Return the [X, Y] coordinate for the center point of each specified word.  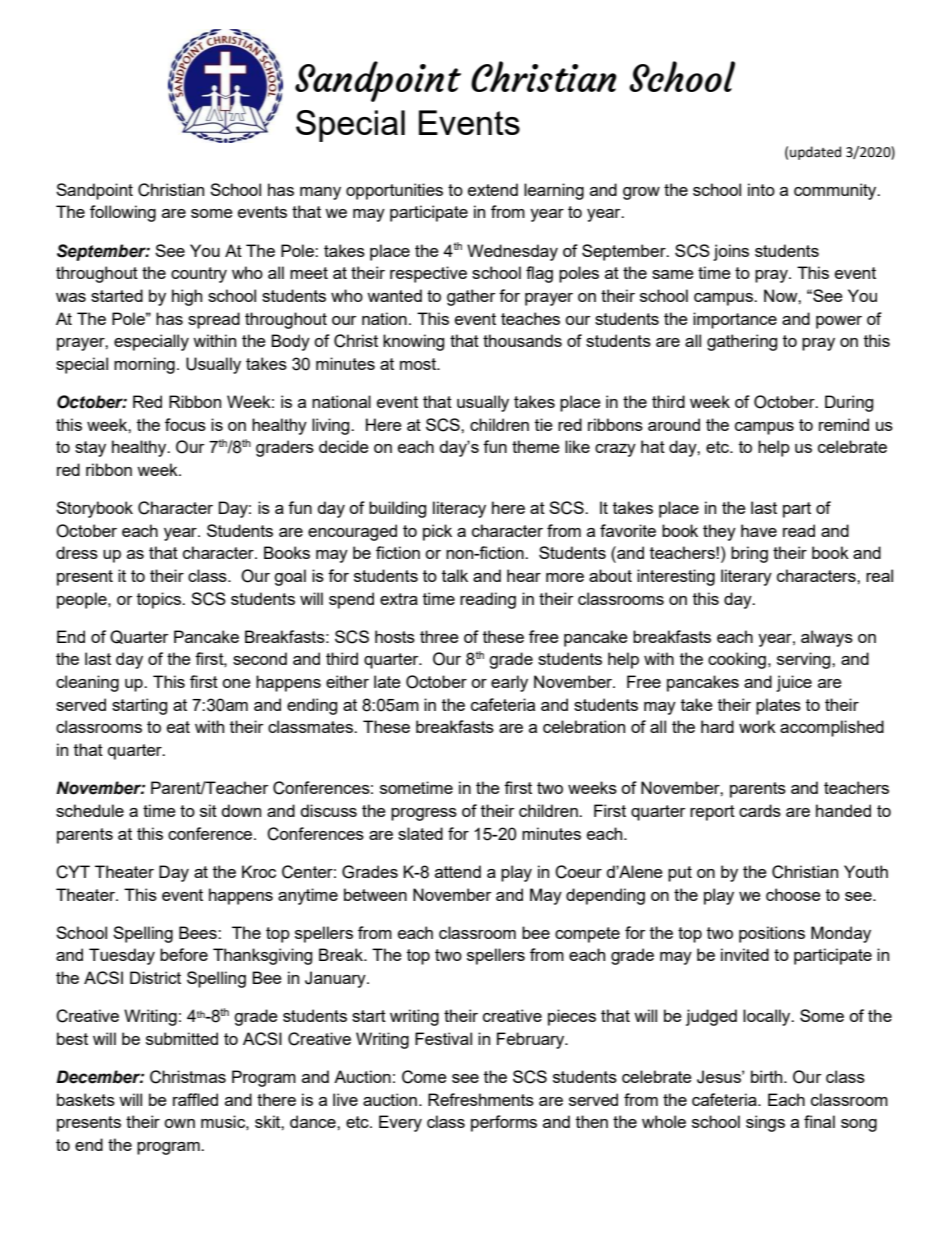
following [123, 213]
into [761, 189]
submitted [182, 1038]
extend [493, 189]
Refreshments [481, 1099]
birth [768, 1076]
